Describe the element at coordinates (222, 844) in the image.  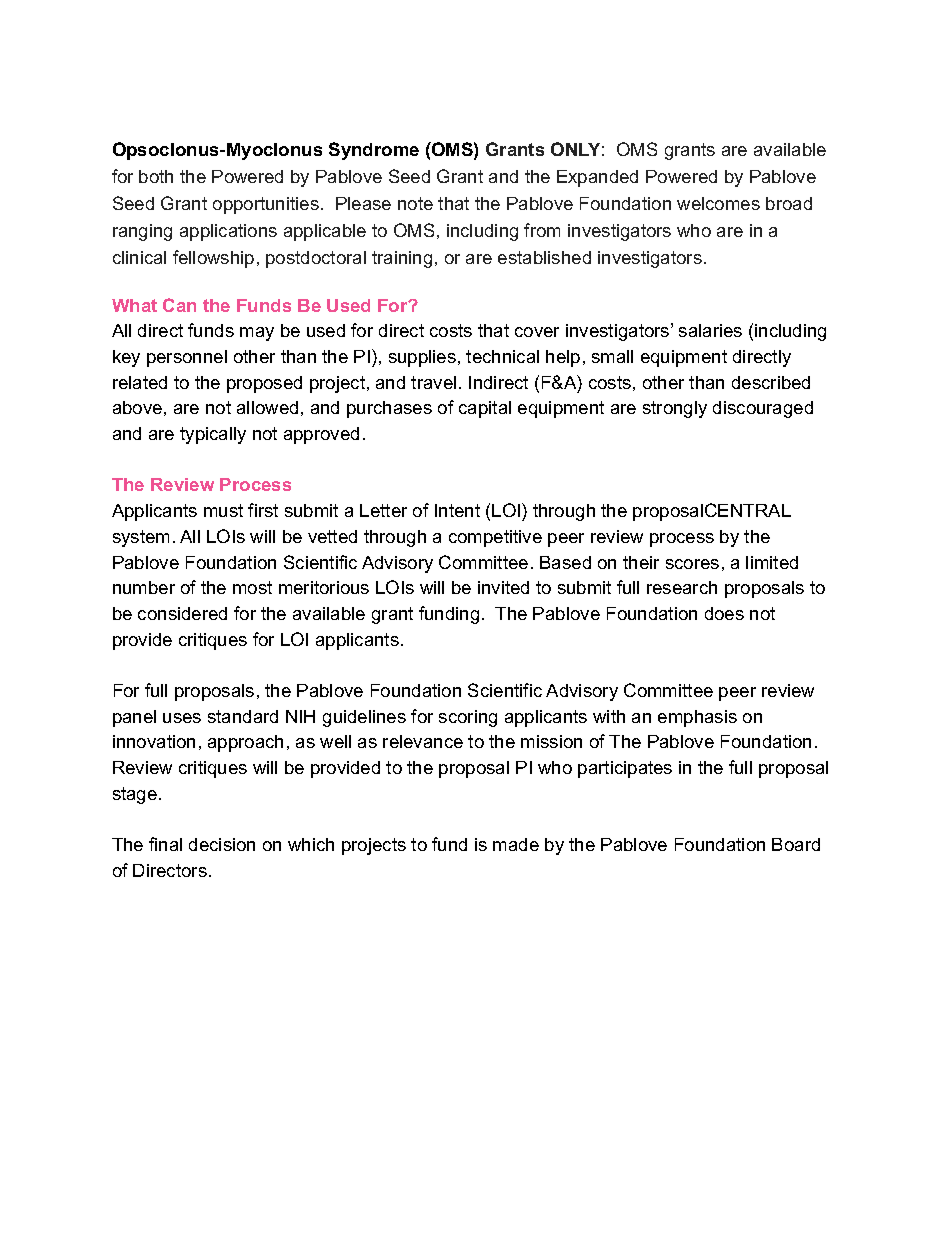
I see `decision` at that location.
